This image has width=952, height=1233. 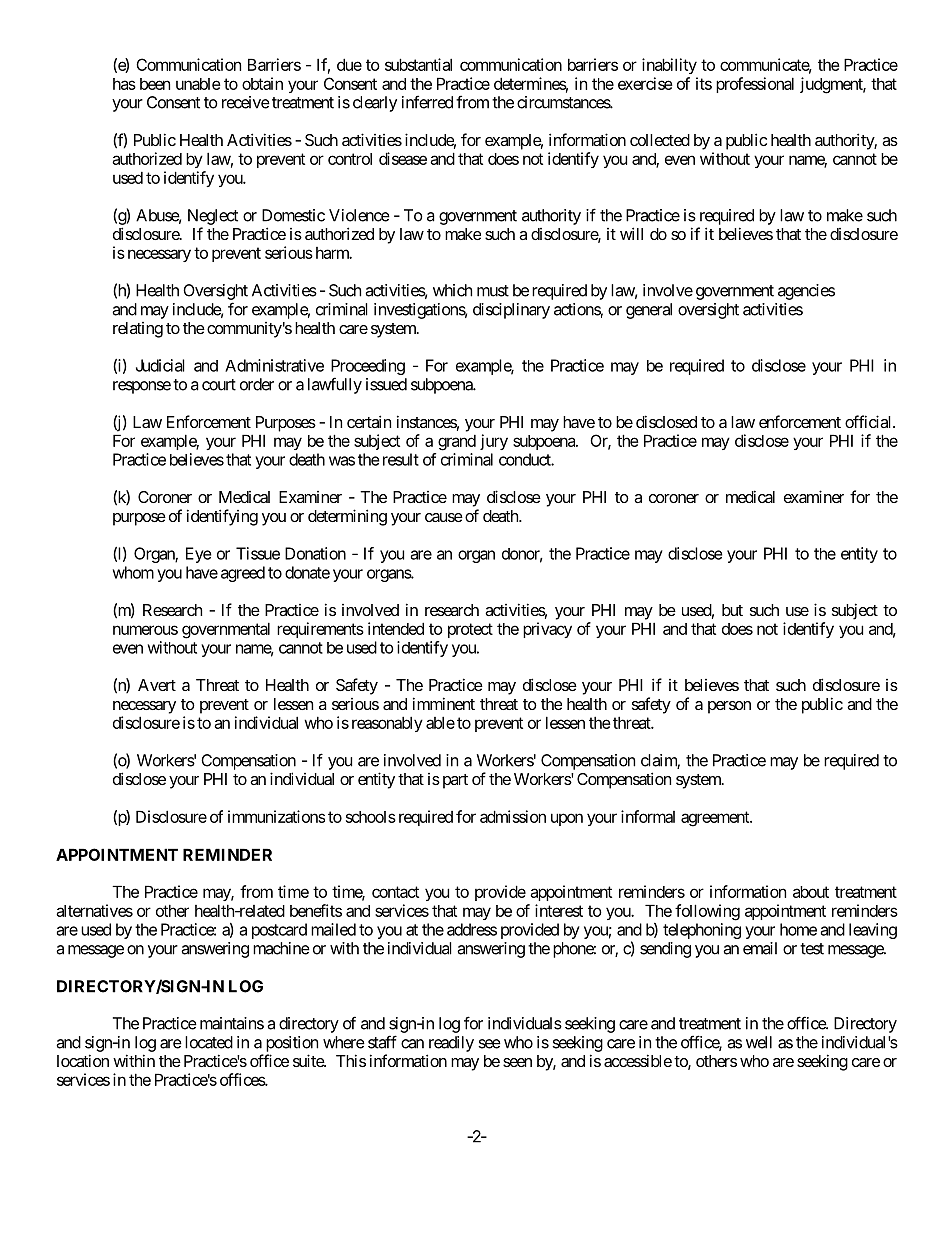 What do you see at coordinates (732, 610) in the image?
I see `but` at bounding box center [732, 610].
